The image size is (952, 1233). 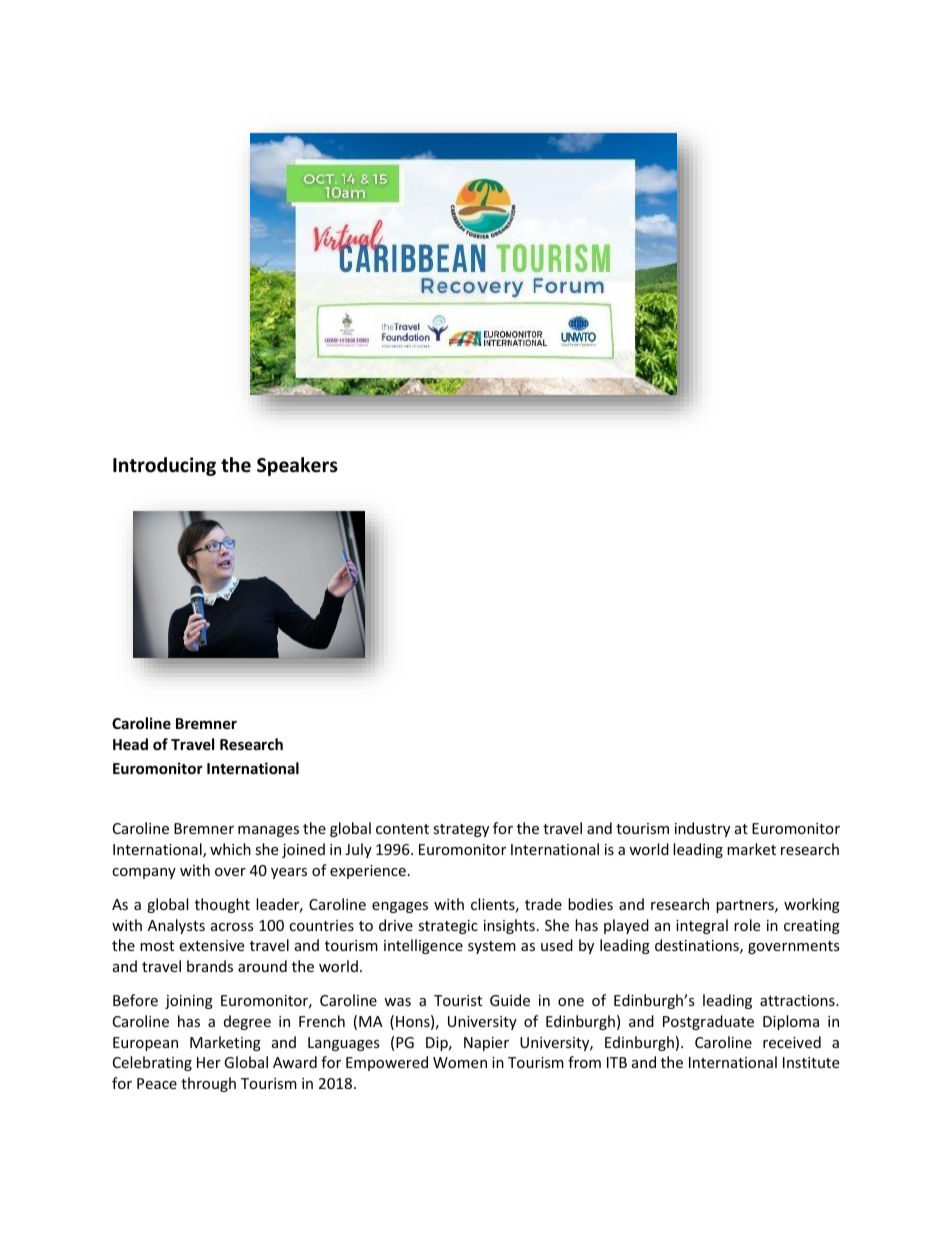 I want to click on trade, so click(x=543, y=904).
